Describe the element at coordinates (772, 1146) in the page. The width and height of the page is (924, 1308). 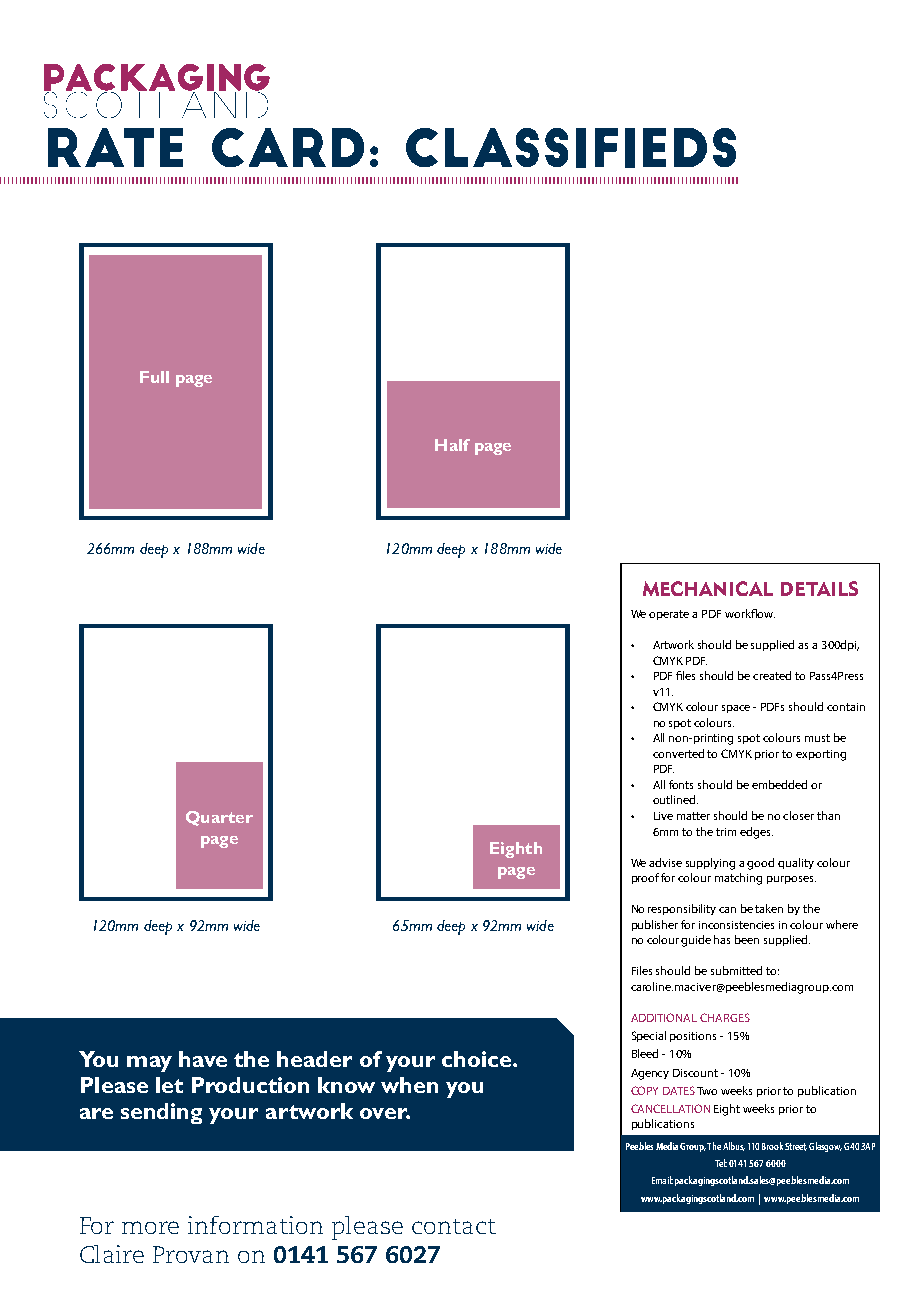
I see `Brook` at that location.
